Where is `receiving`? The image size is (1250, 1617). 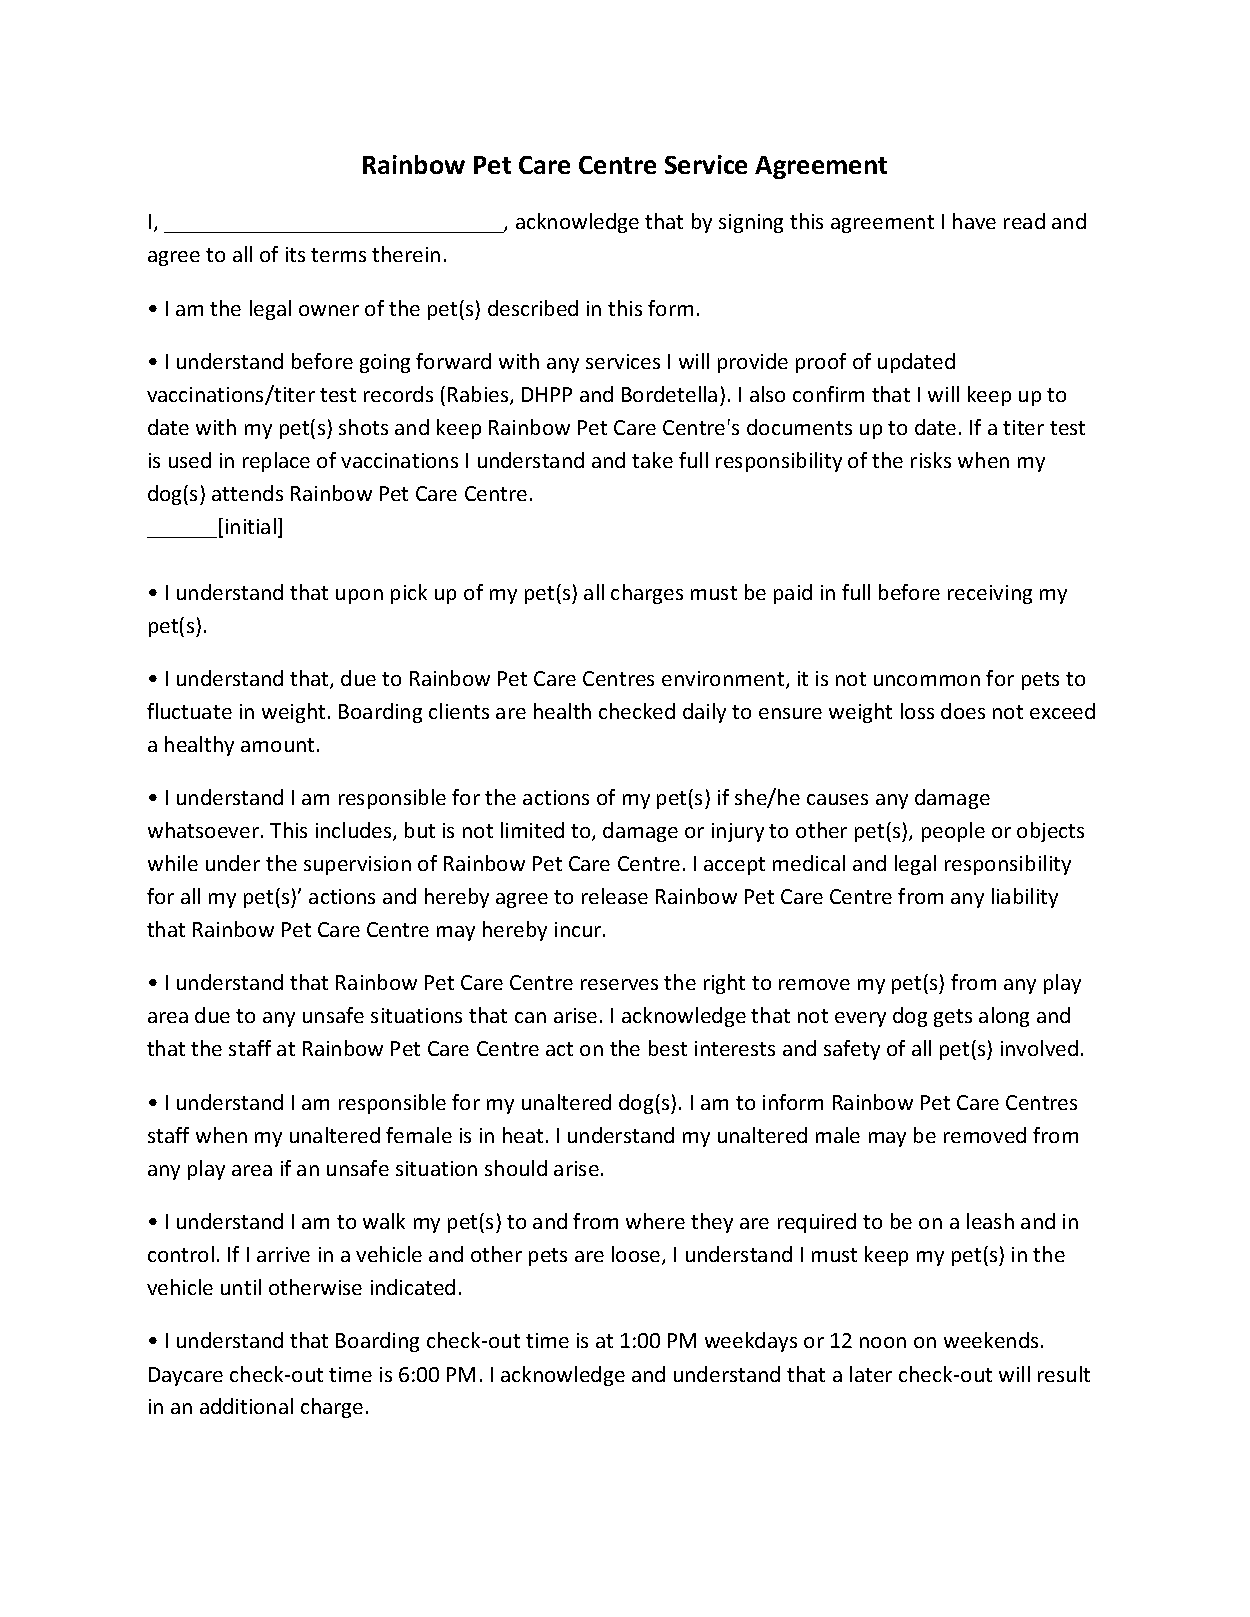
receiving is located at coordinates (990, 594).
